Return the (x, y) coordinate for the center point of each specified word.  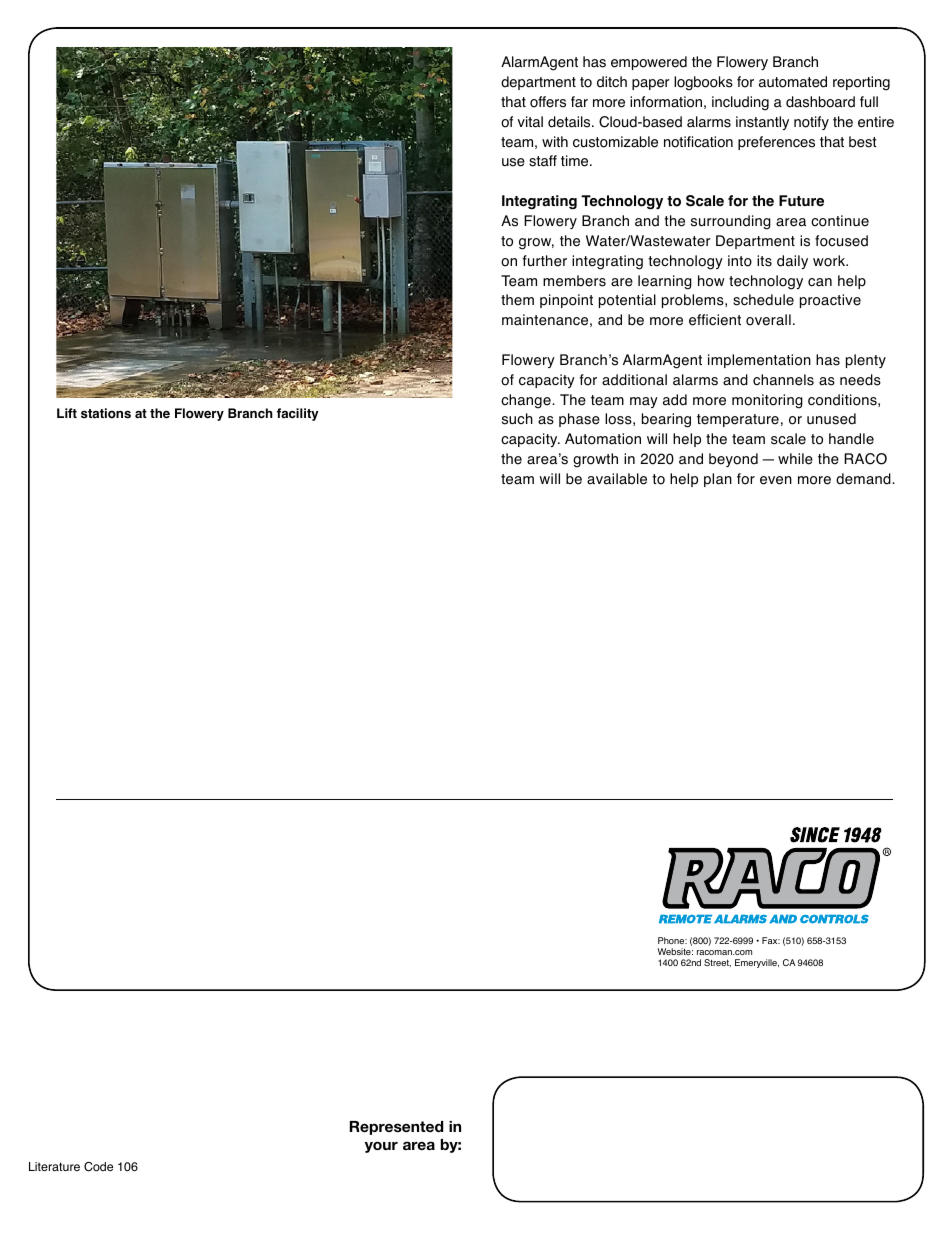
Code (98, 1167)
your (381, 1147)
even (776, 480)
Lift (67, 413)
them (517, 300)
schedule (763, 300)
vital (530, 122)
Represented (396, 1128)
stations (106, 413)
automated (793, 82)
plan (718, 480)
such (517, 419)
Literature (54, 1167)
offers (548, 102)
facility (298, 414)
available (617, 479)
